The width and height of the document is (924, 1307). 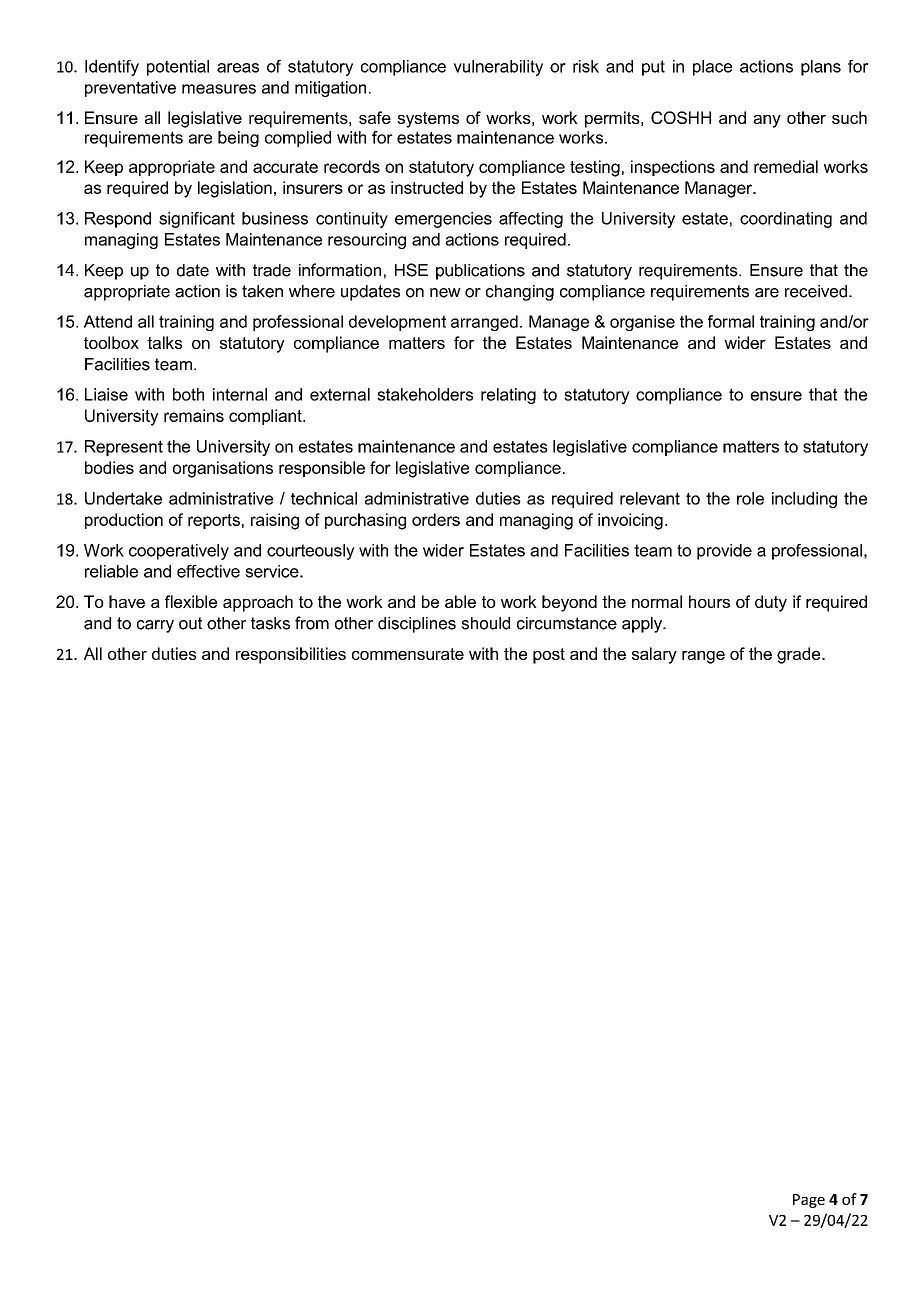 I want to click on any, so click(x=767, y=121).
